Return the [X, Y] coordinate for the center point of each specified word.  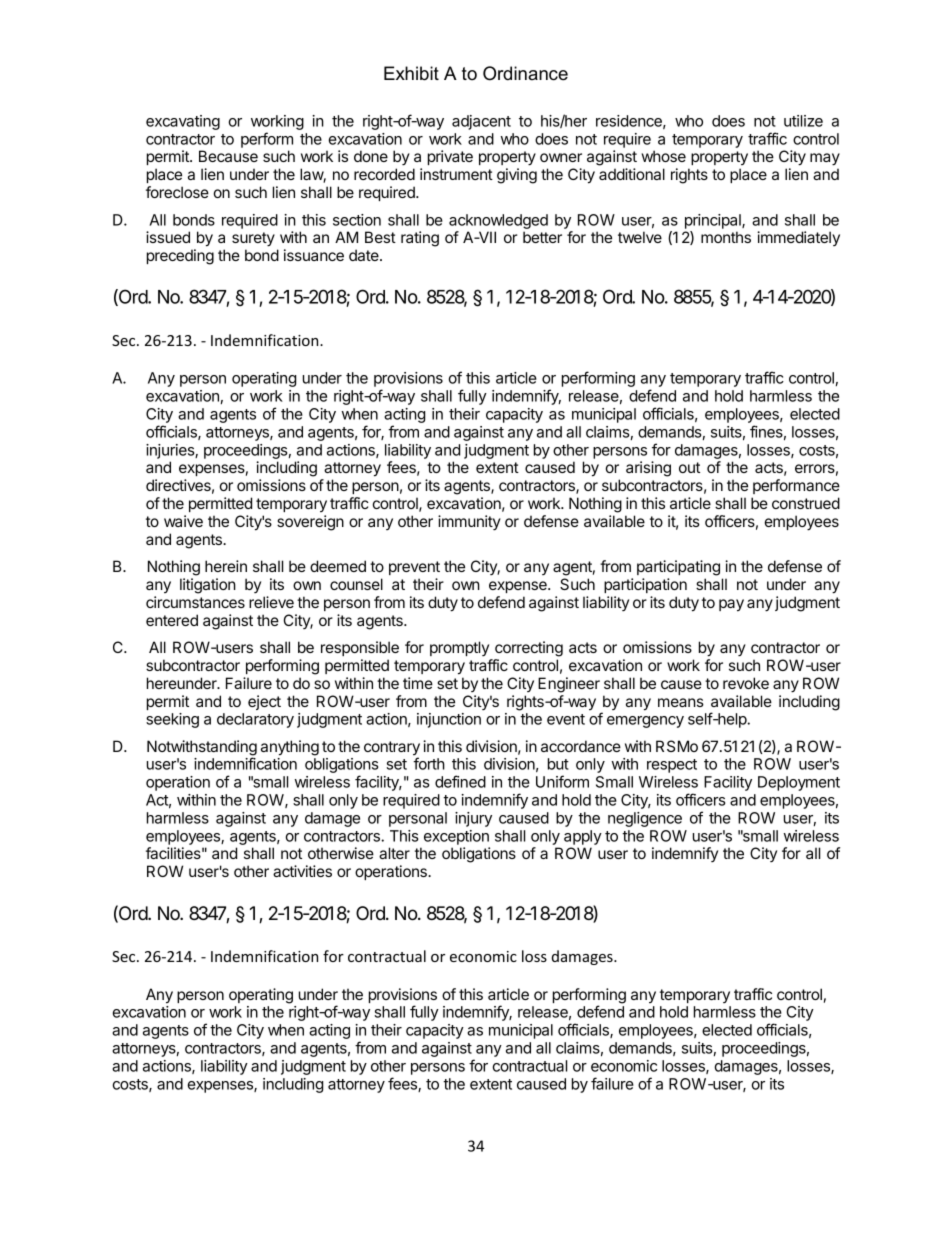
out [689, 467]
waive [183, 521]
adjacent [481, 122]
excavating [183, 122]
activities [302, 871]
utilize [803, 121]
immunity [469, 522]
